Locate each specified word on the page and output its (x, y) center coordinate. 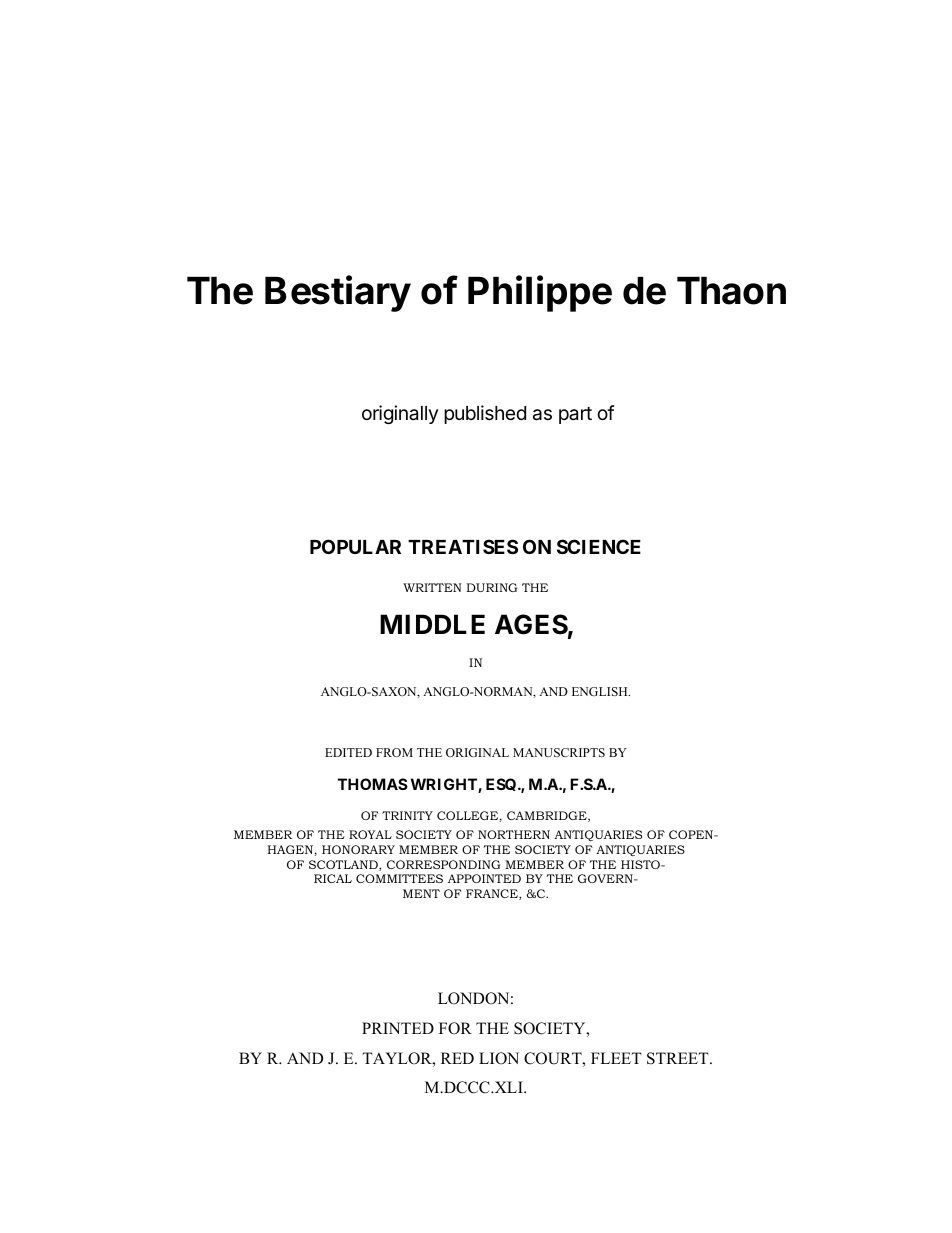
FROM (394, 752)
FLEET (616, 1058)
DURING (491, 587)
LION (499, 1058)
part (575, 415)
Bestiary (338, 293)
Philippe (540, 293)
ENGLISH (601, 691)
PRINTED (398, 1028)
